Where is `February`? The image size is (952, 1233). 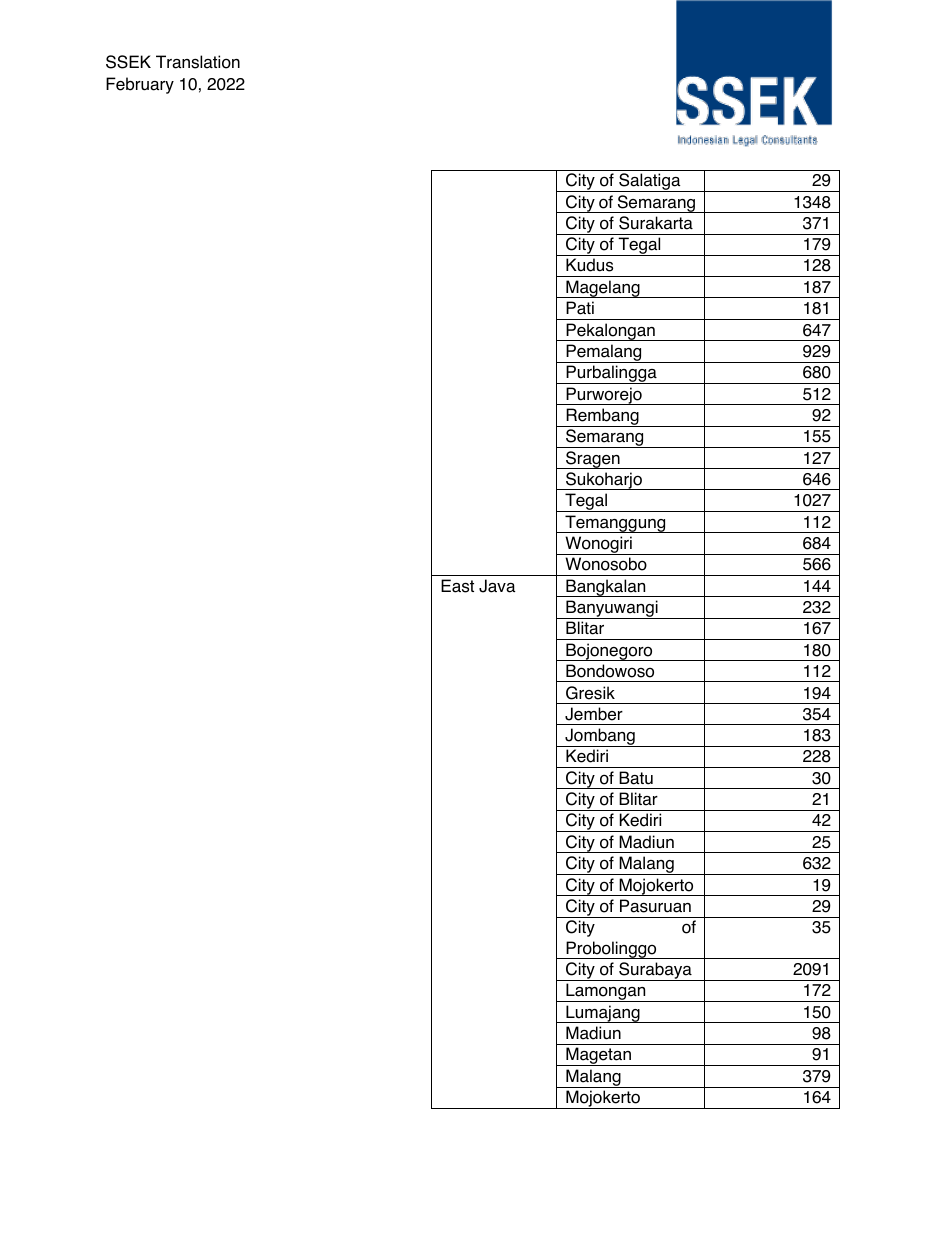
February is located at coordinates (140, 85).
